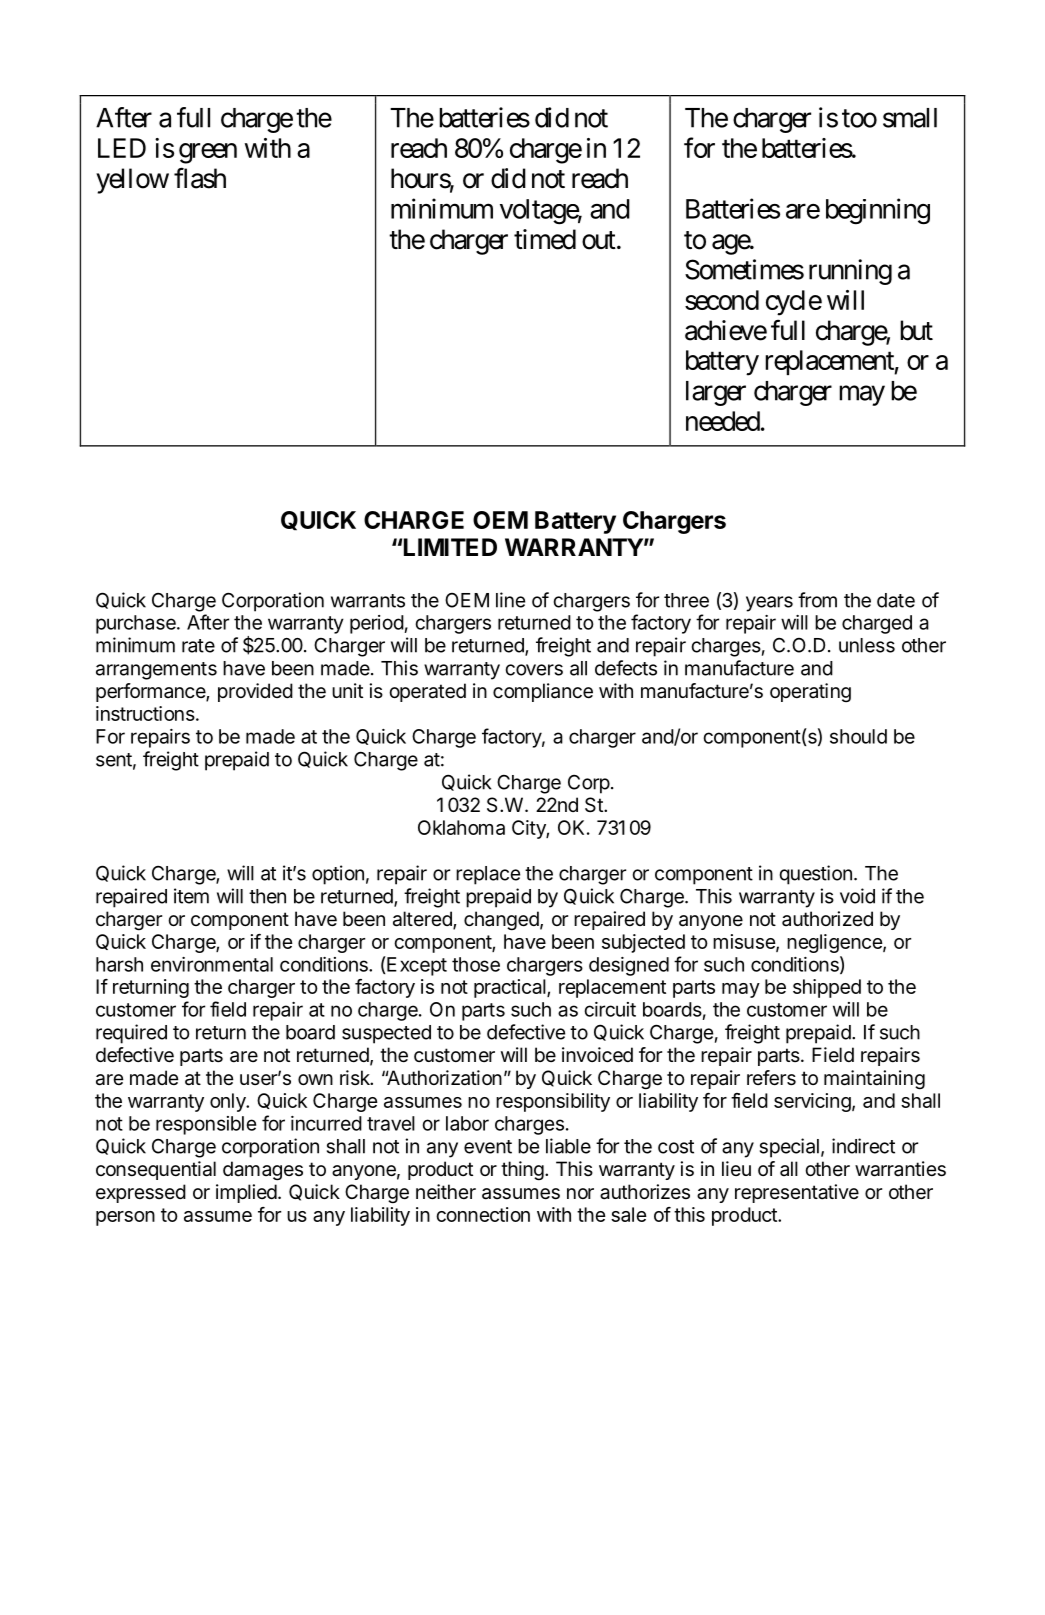  What do you see at coordinates (522, 1171) in the screenshot?
I see `thing` at bounding box center [522, 1171].
